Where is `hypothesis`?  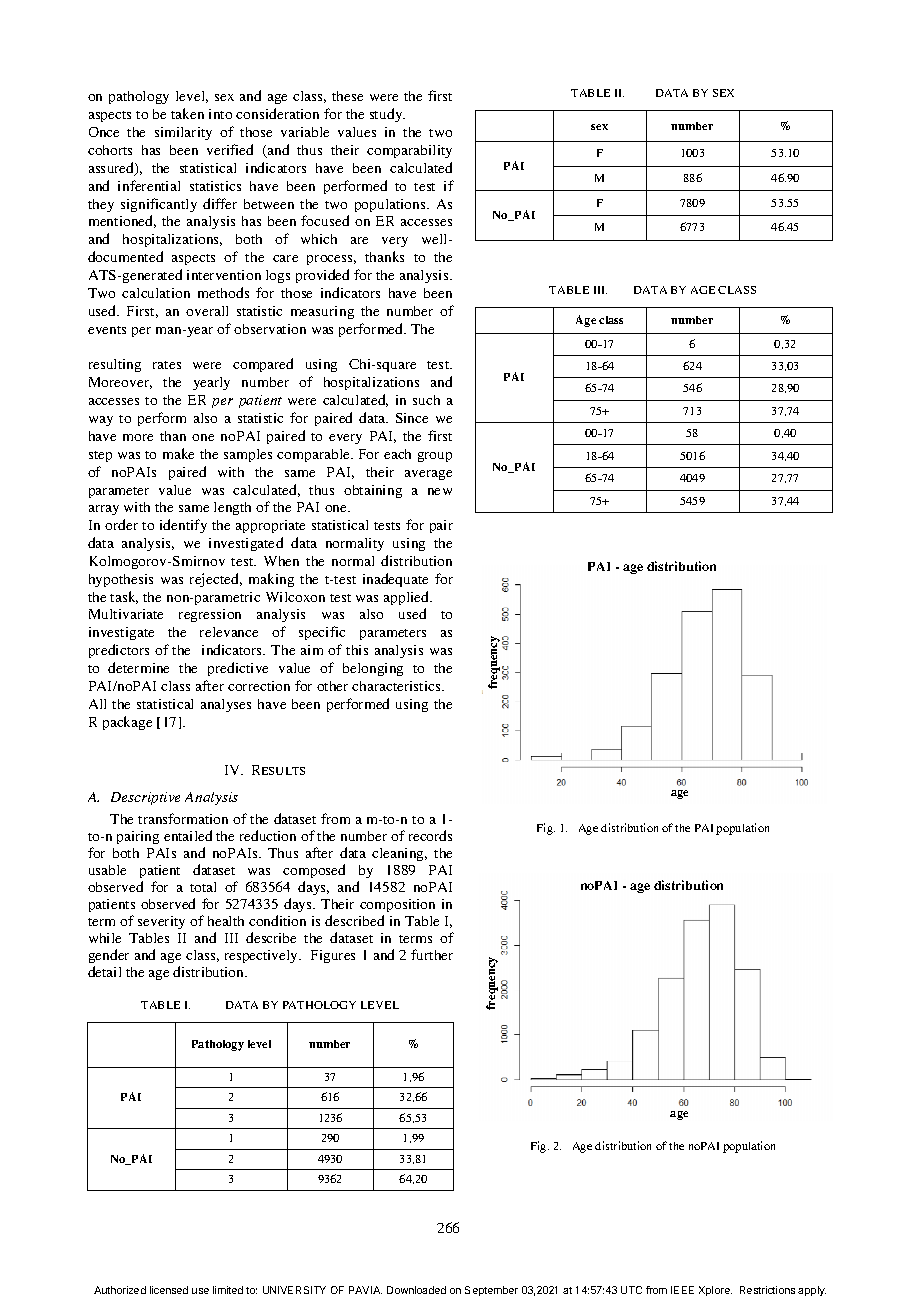
hypothesis is located at coordinates (121, 580).
